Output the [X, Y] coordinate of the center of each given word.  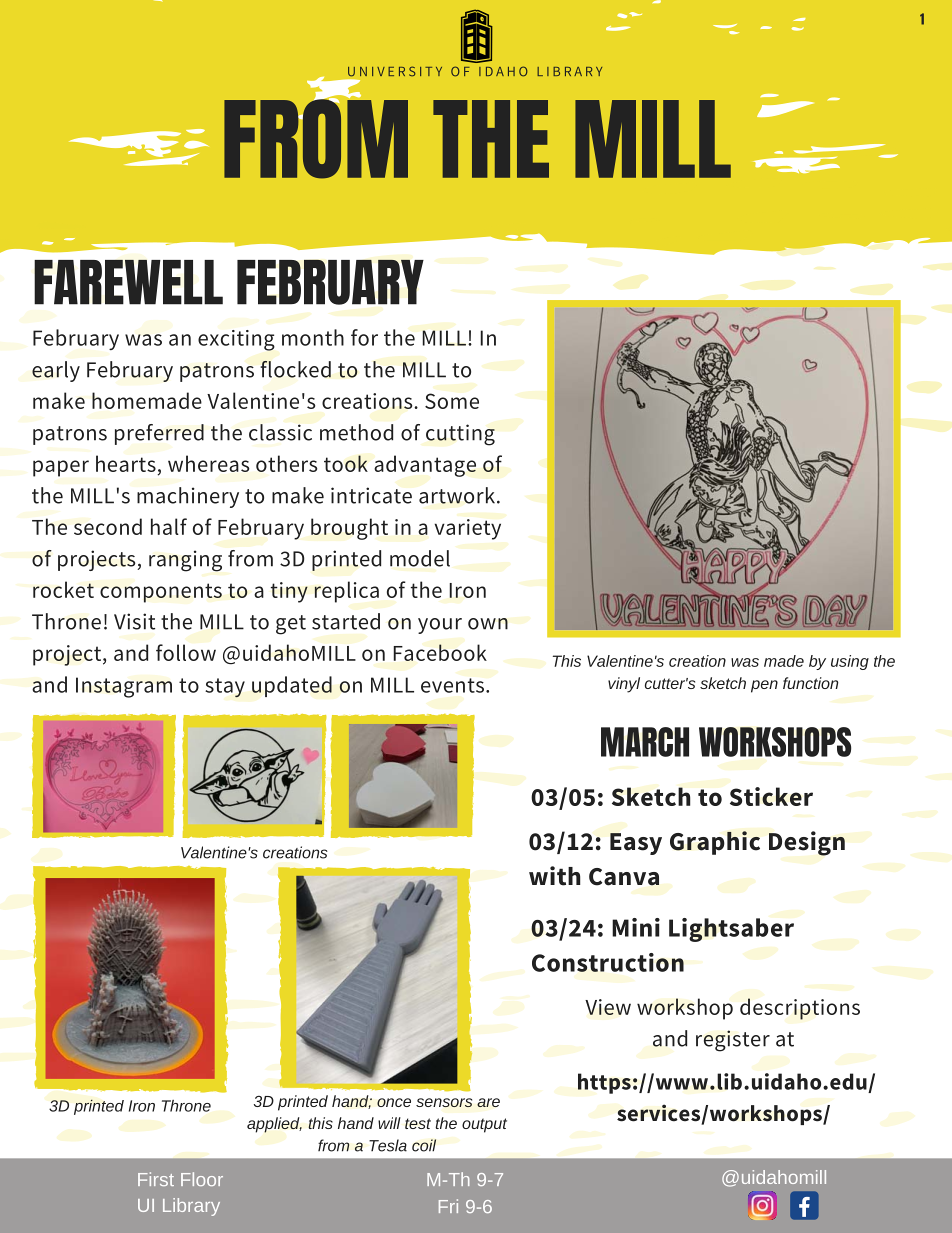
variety [468, 529]
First [156, 1179]
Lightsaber [731, 930]
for [364, 337]
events [452, 685]
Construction [608, 962]
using [850, 662]
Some [452, 401]
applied [274, 1125]
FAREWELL [128, 282]
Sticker [771, 796]
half [169, 526]
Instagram [124, 687]
